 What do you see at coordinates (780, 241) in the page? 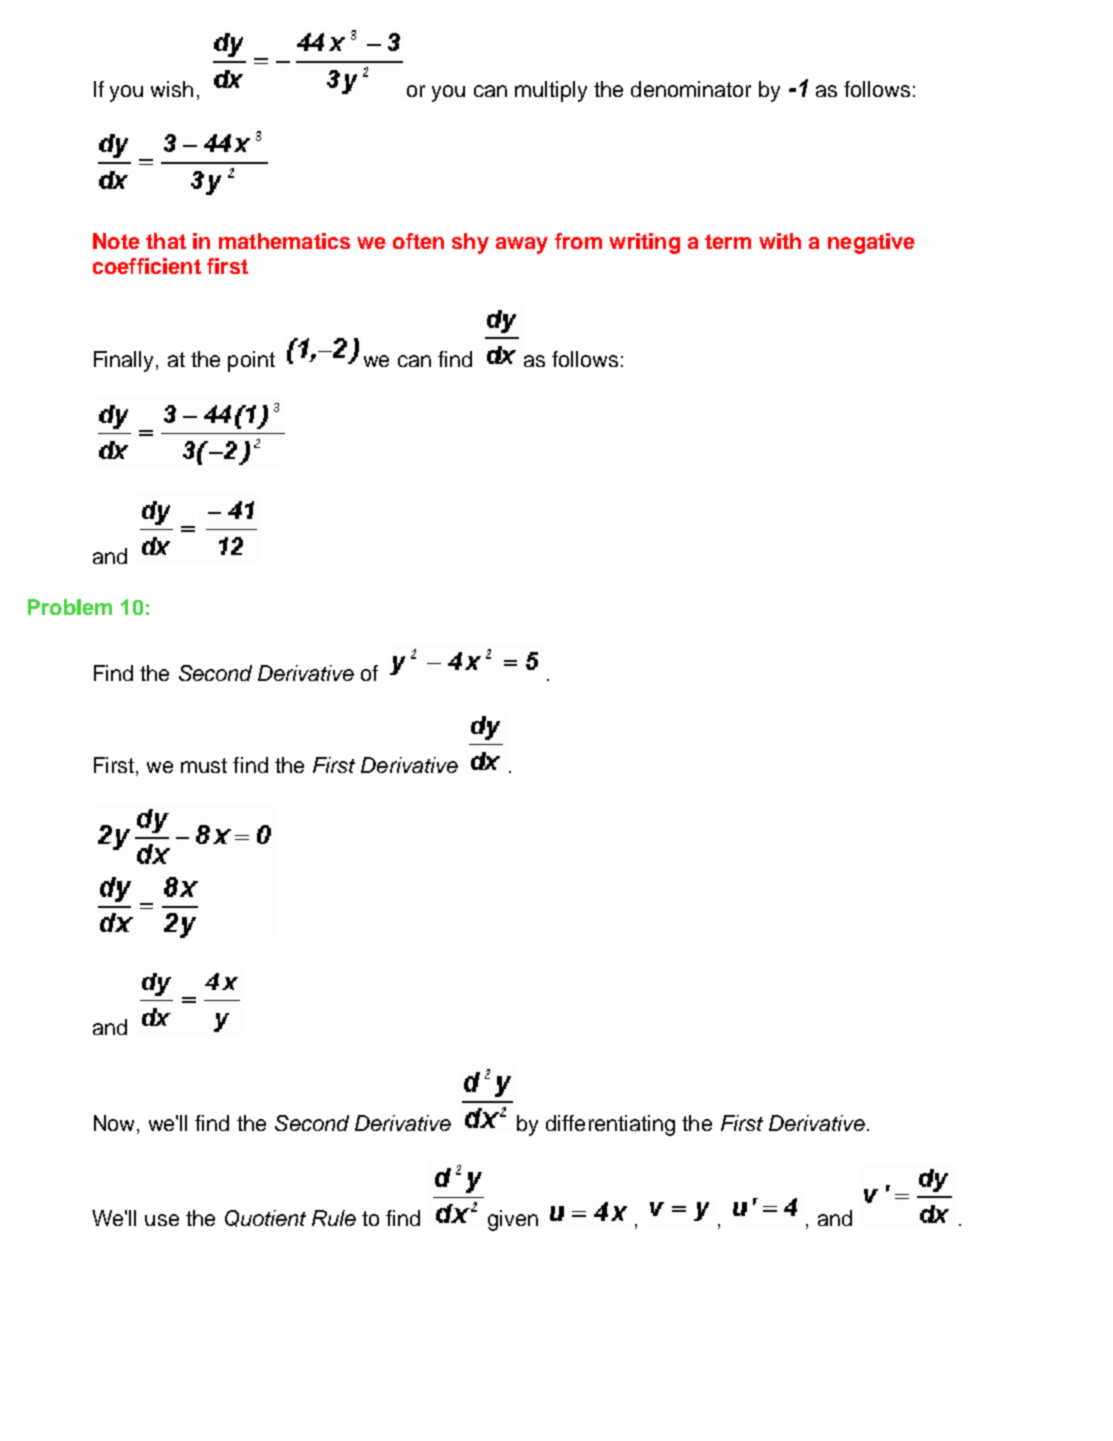
I see `with` at bounding box center [780, 241].
